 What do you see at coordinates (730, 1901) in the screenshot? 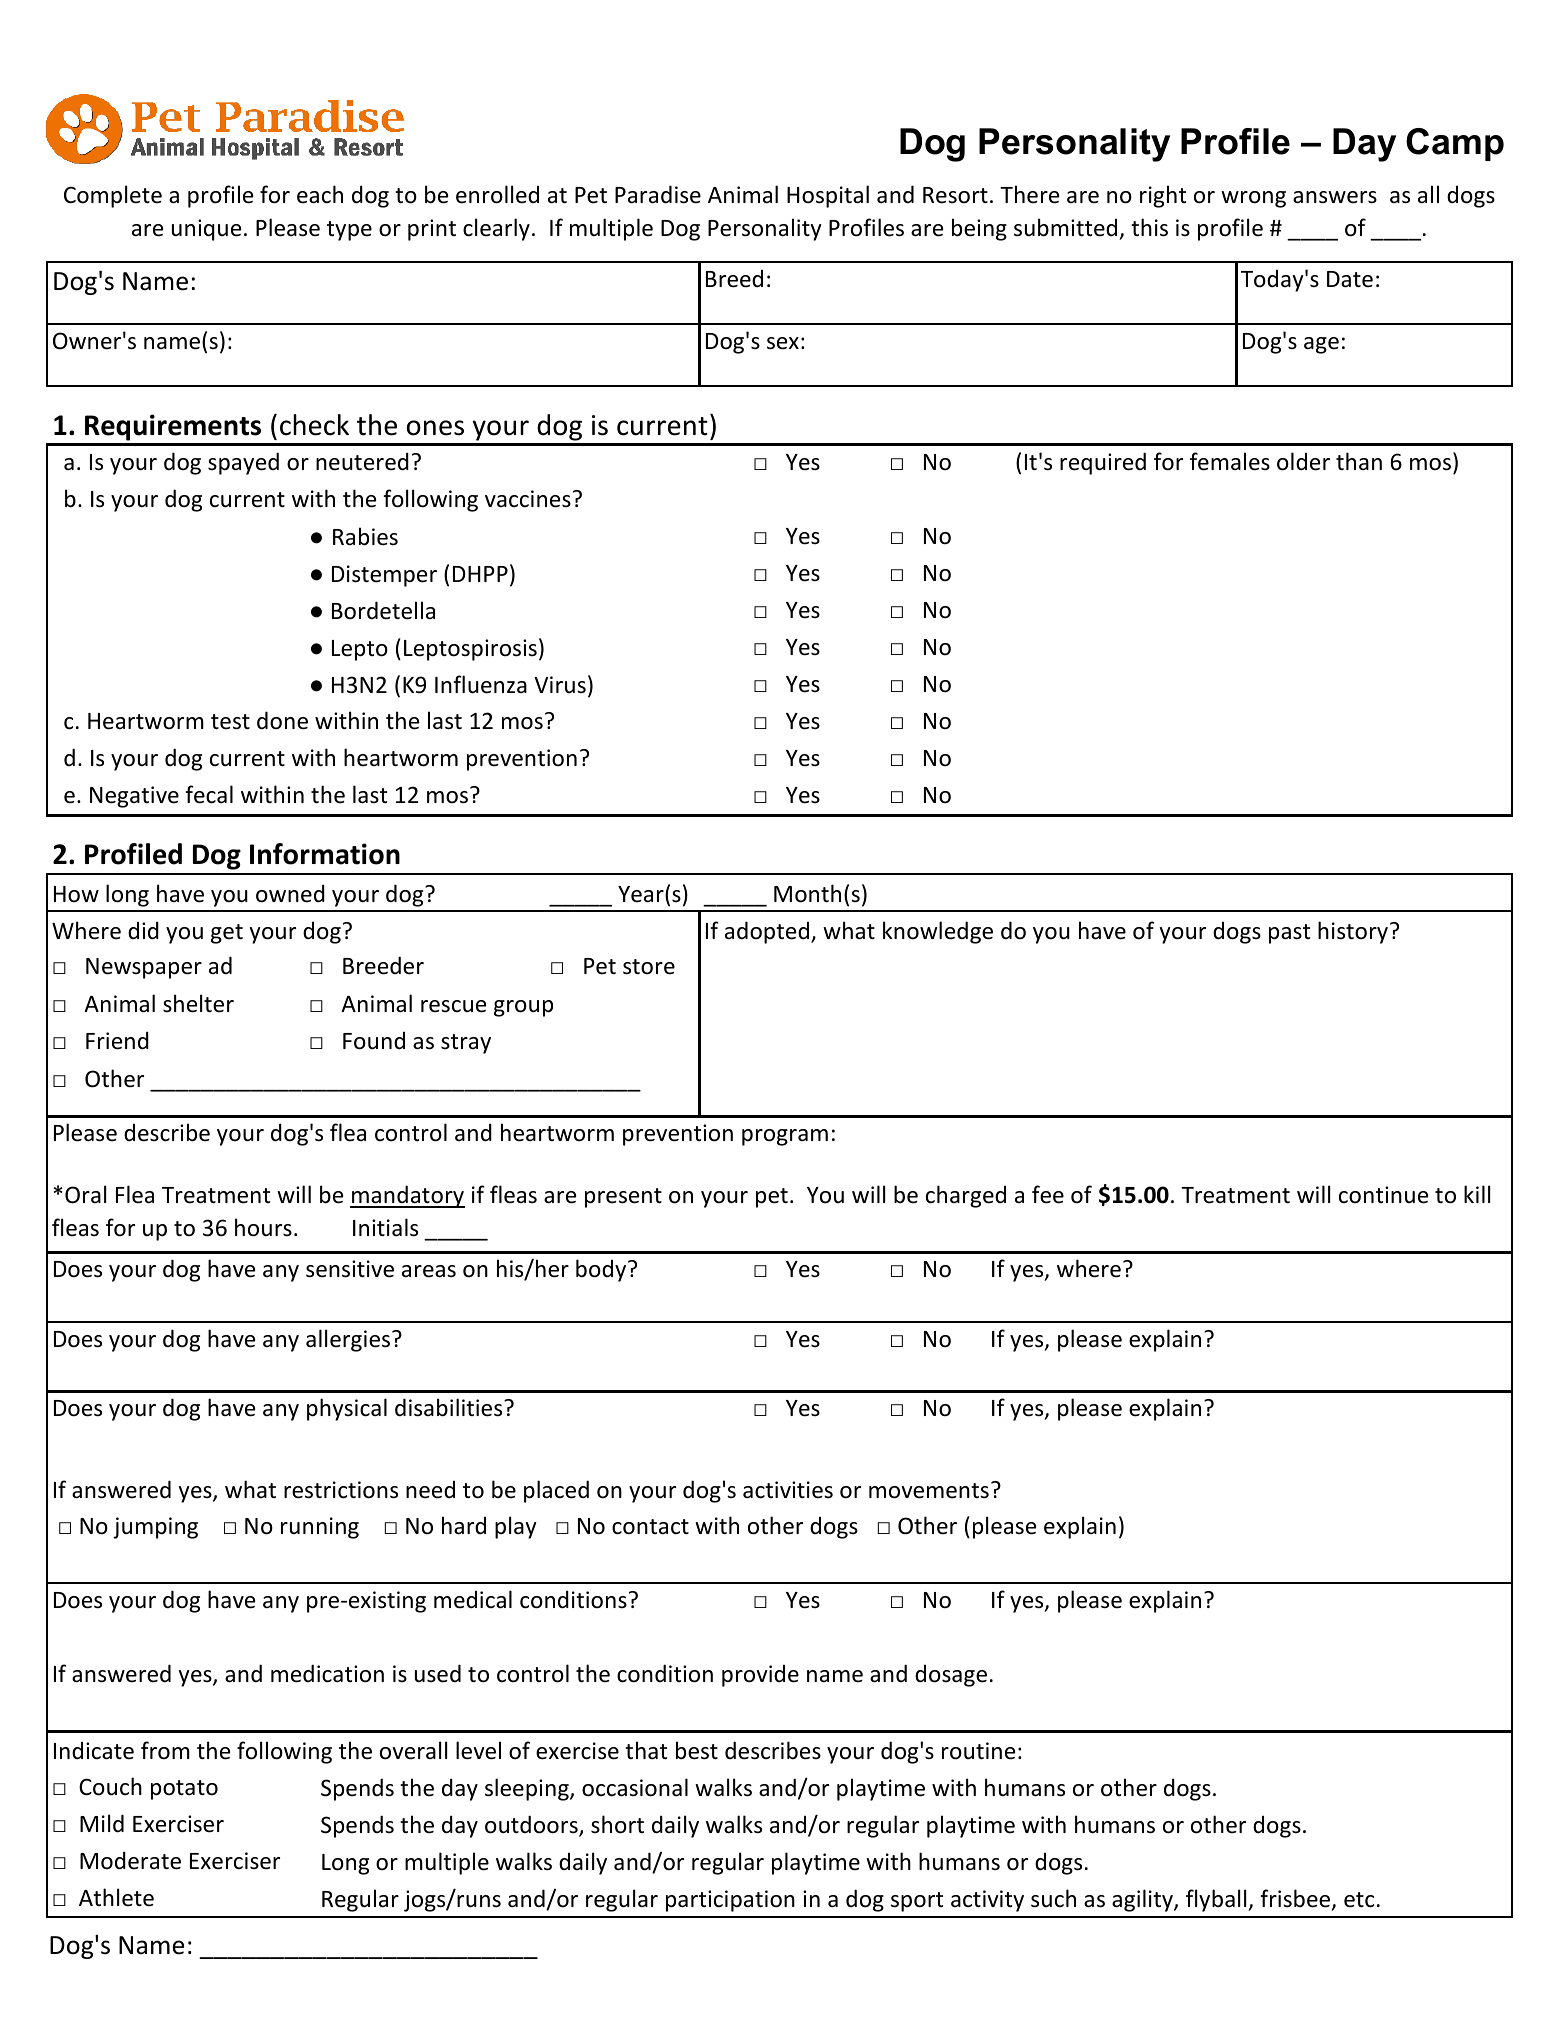
I see `participation` at bounding box center [730, 1901].
